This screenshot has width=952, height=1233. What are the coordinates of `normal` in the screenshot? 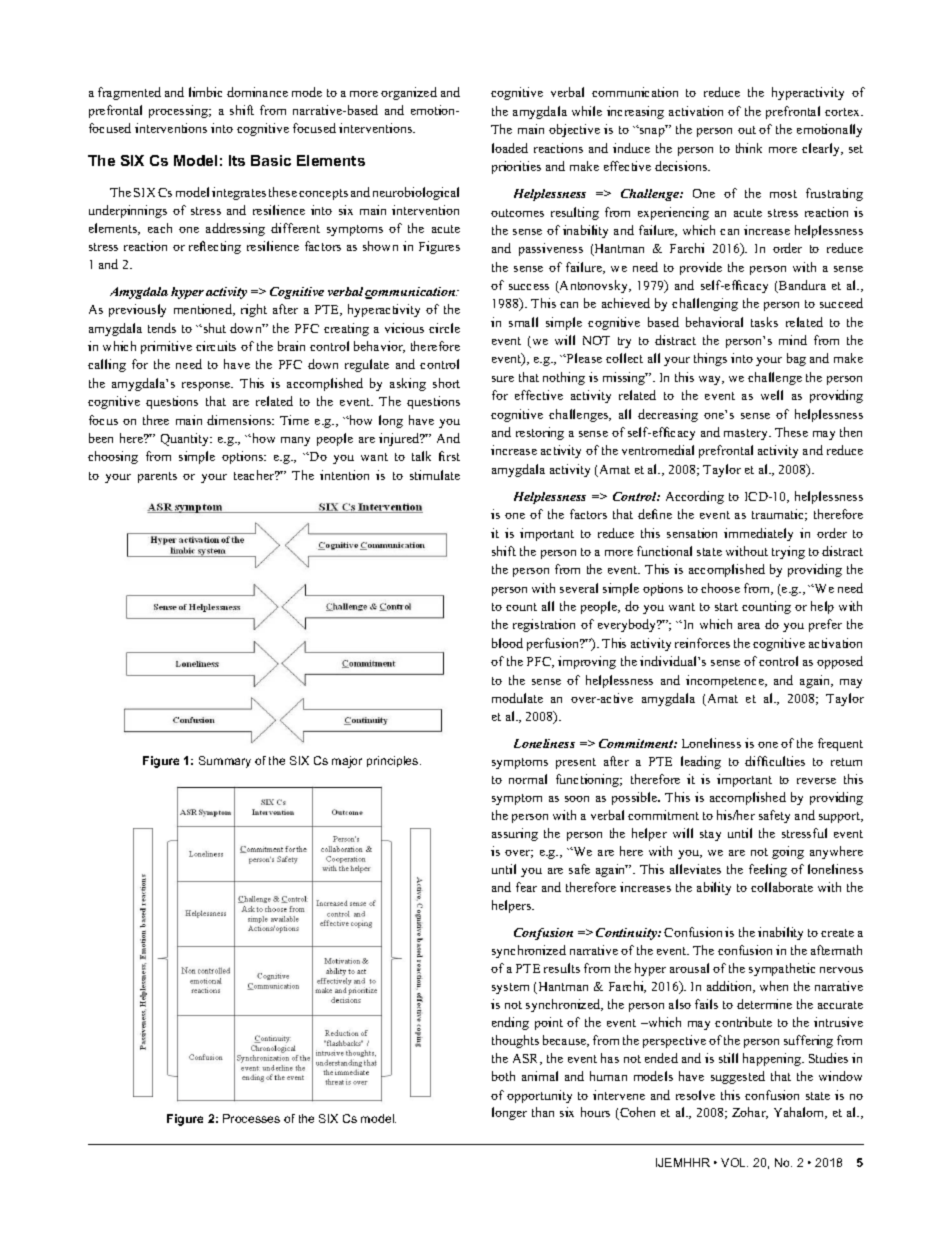 It's located at (528, 779).
